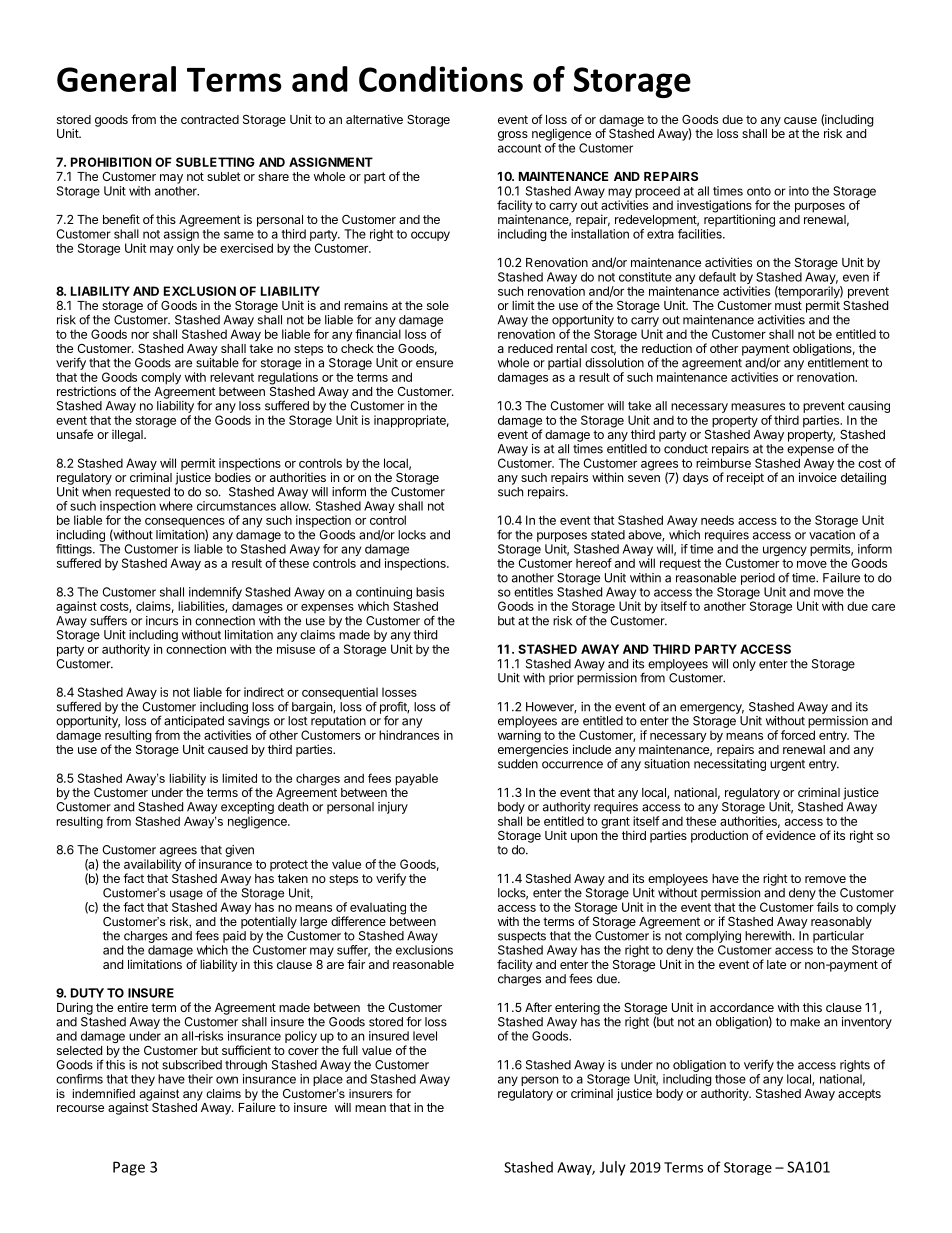  I want to click on period, so click(758, 579).
